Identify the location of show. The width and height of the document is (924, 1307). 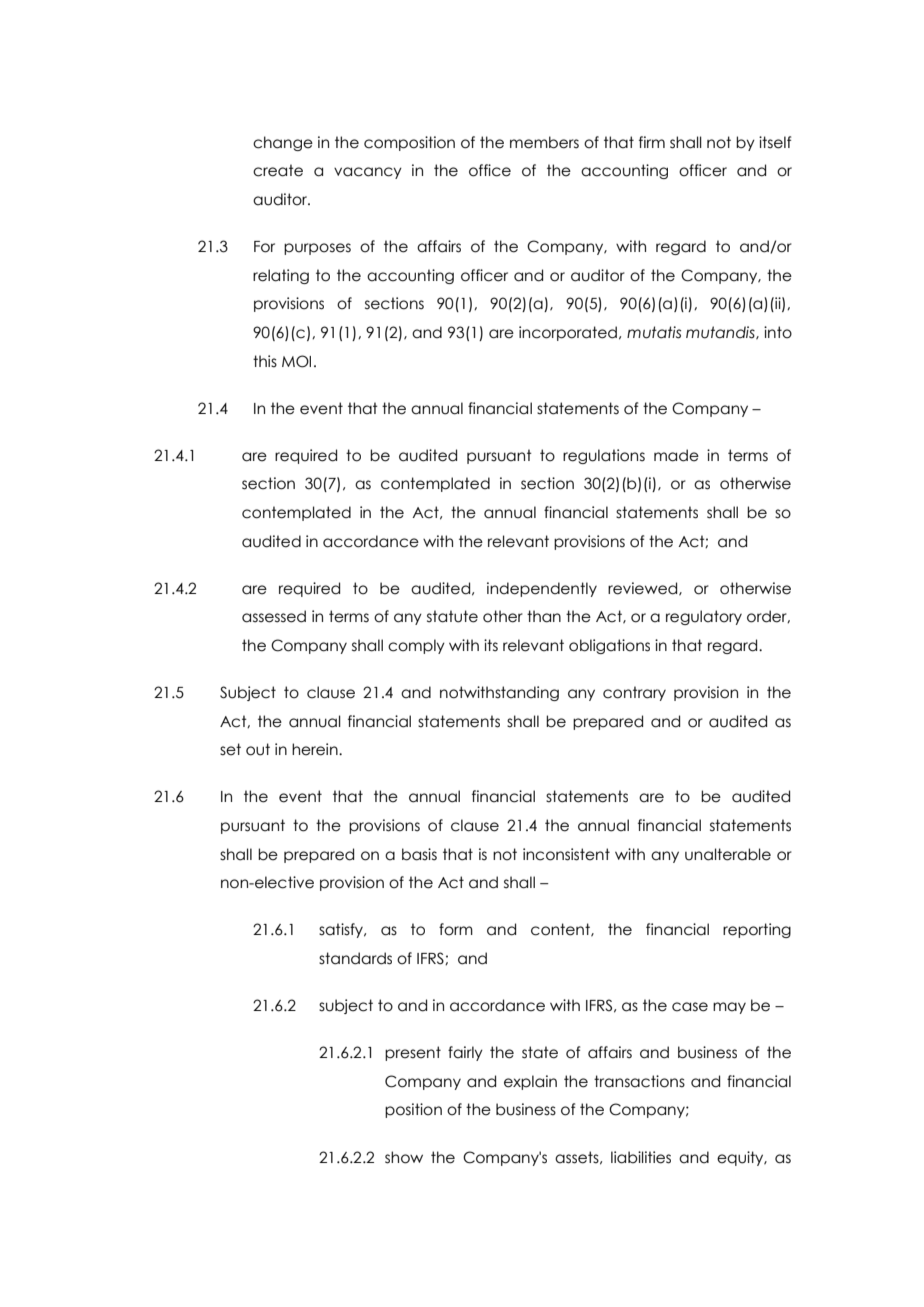
(404, 1157).
